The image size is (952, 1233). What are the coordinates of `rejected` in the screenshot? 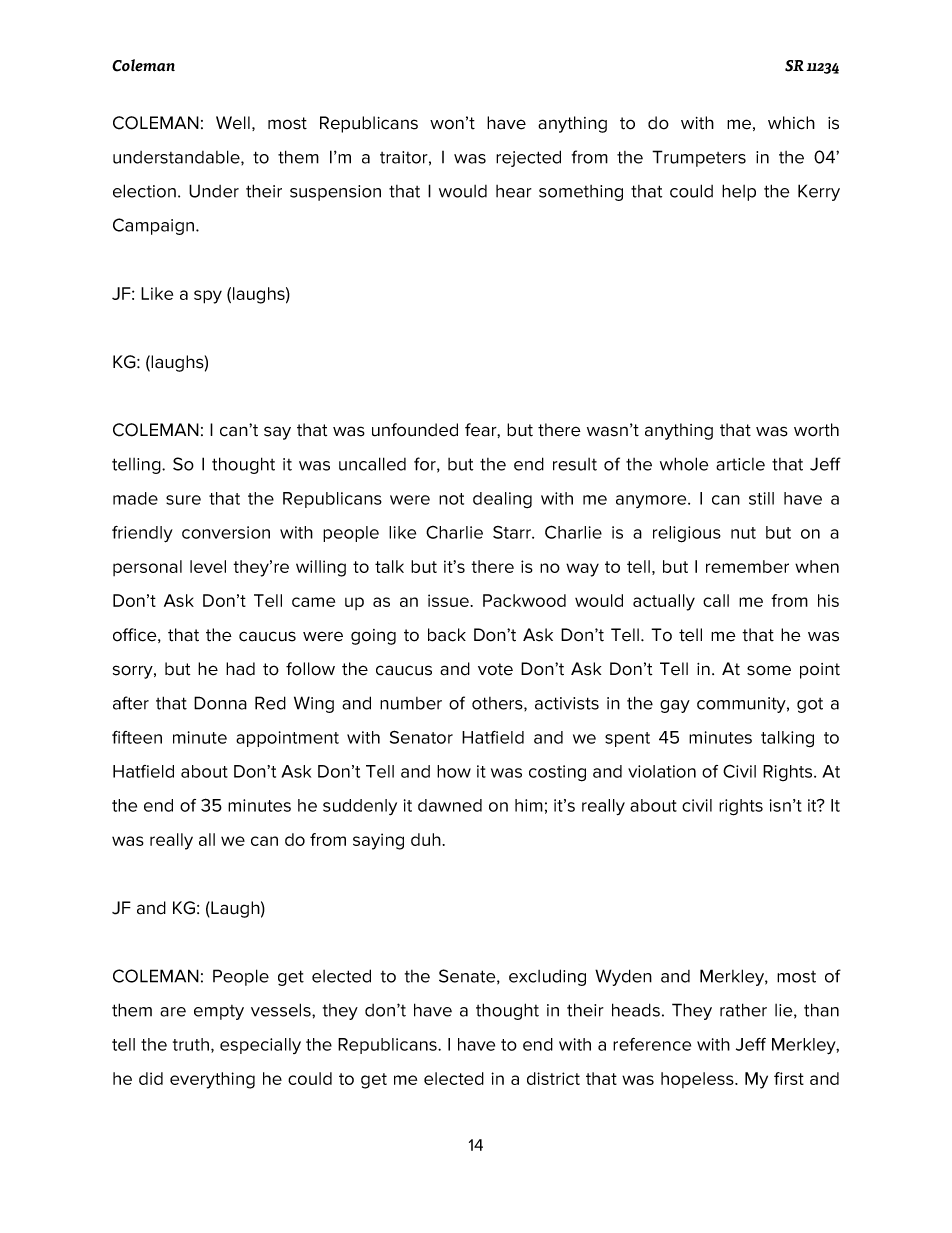 It's located at (528, 158).
